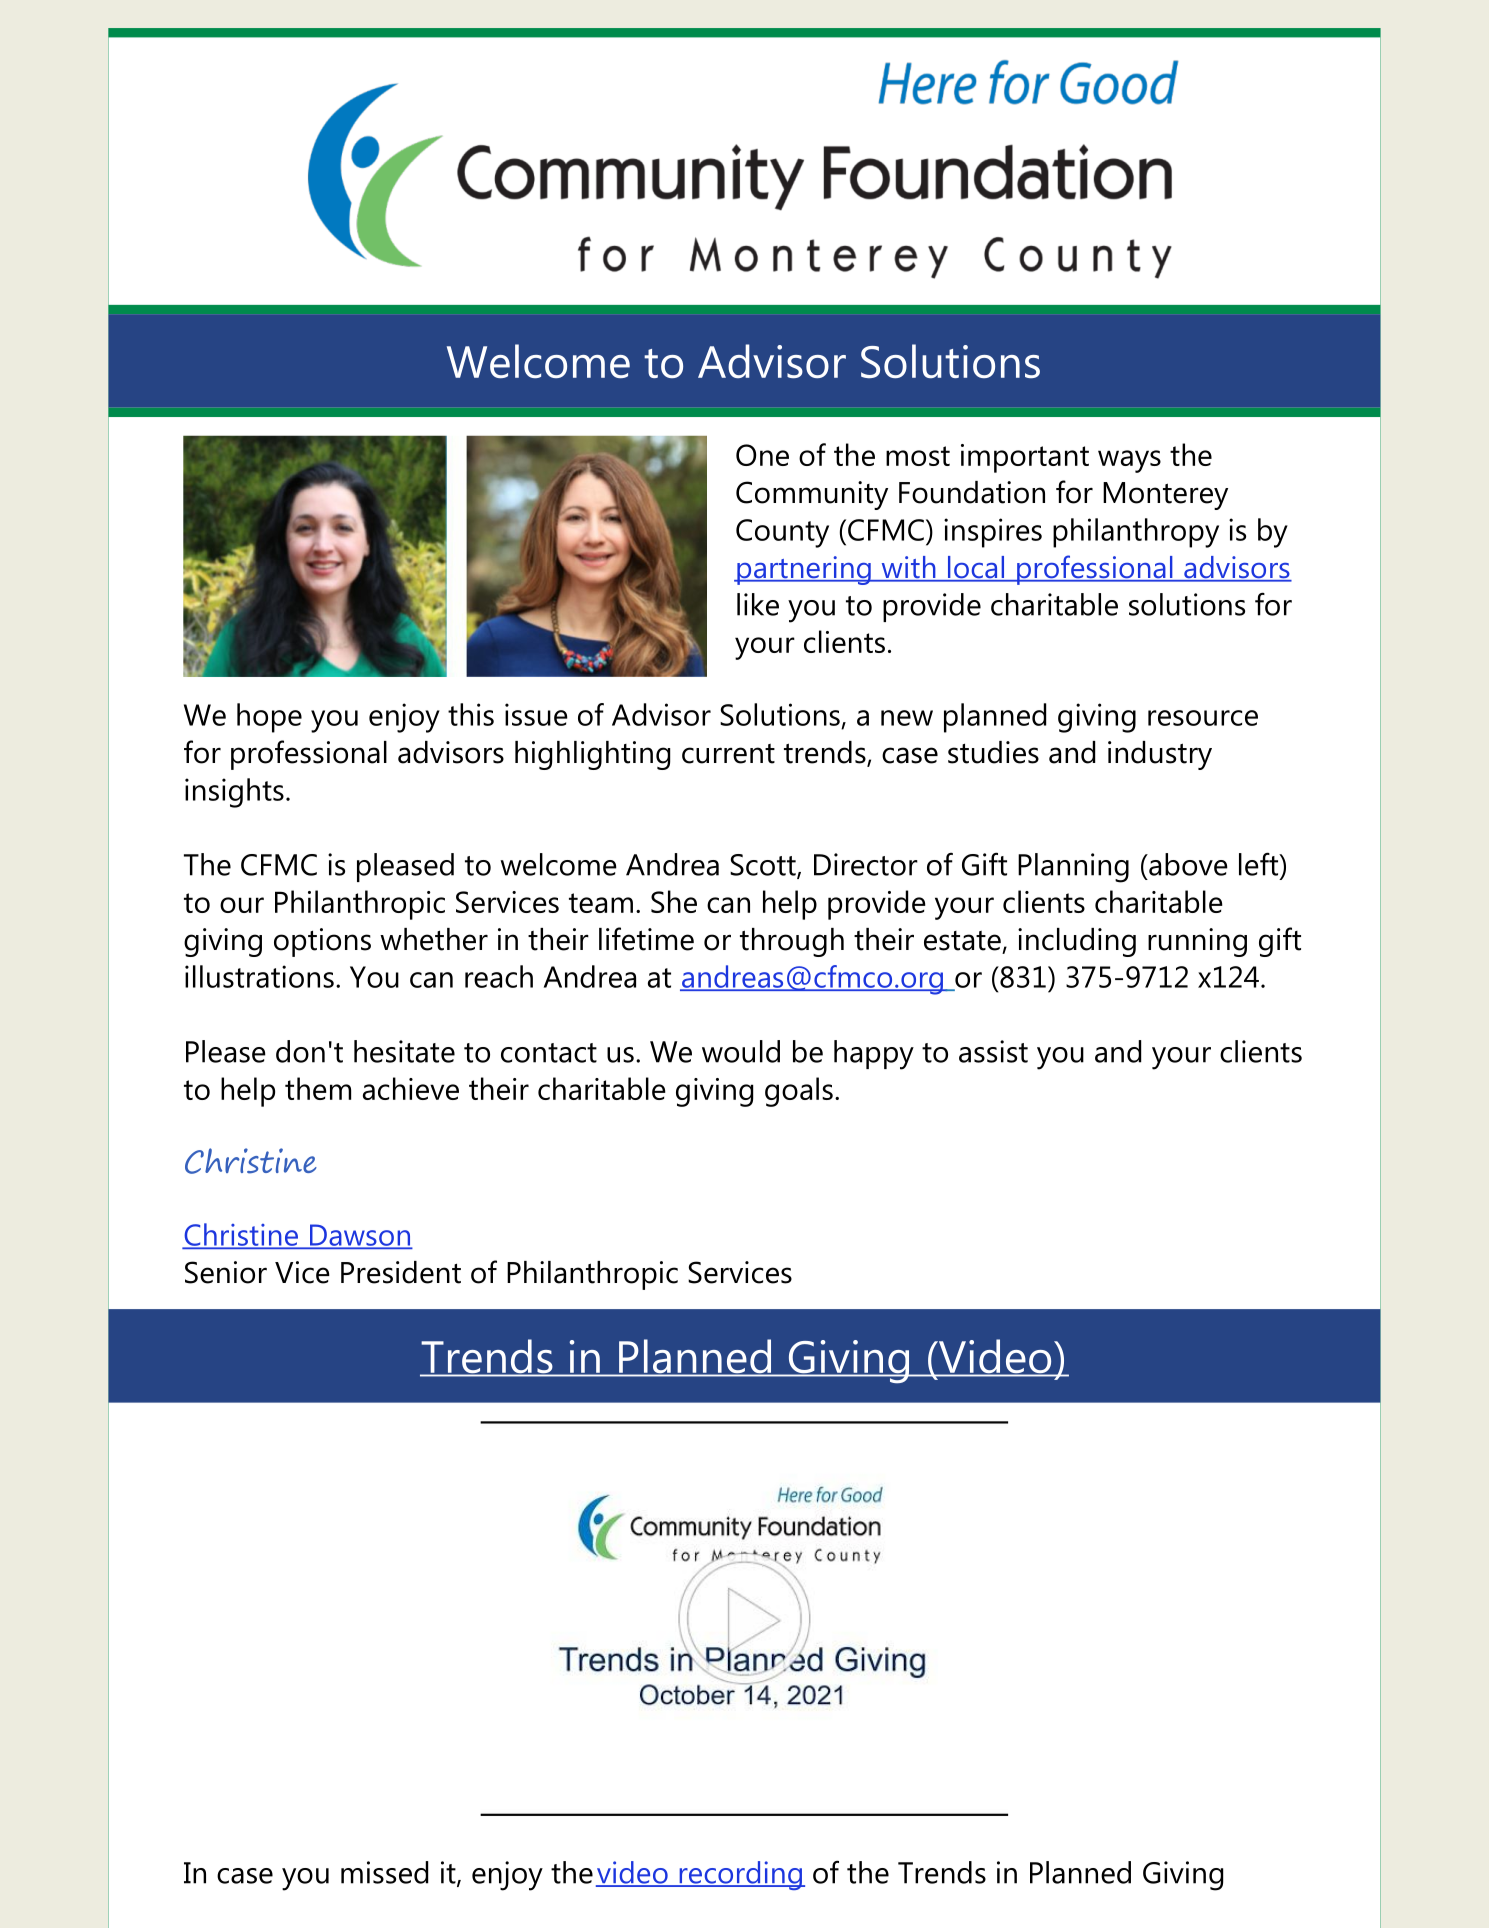 This screenshot has width=1490, height=1928. What do you see at coordinates (740, 1875) in the screenshot?
I see `recording` at bounding box center [740, 1875].
